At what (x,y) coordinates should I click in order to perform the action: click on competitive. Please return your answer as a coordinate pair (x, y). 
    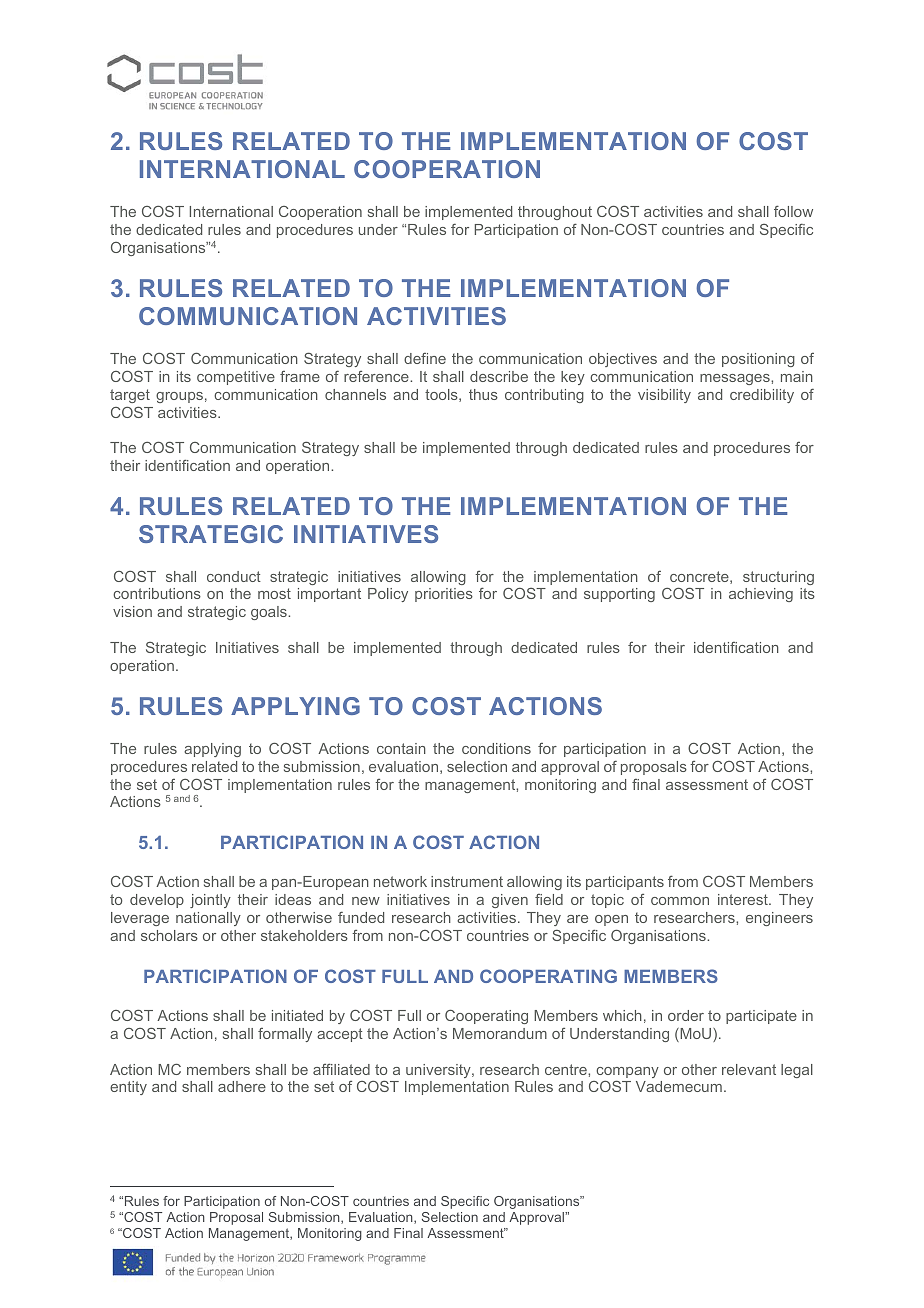
    Looking at the image, I should click on (236, 378).
